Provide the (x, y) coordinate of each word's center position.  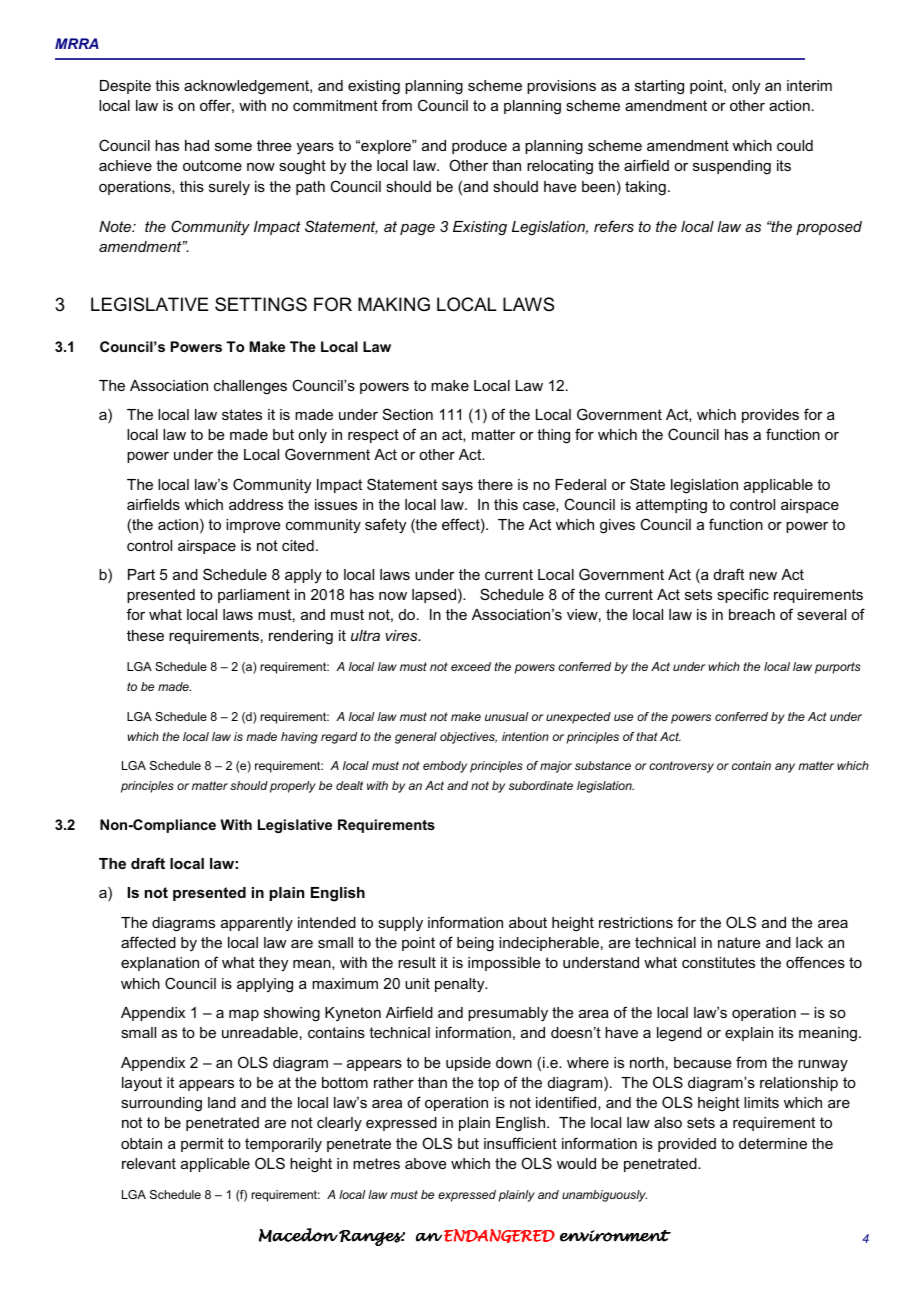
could (795, 145)
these (145, 635)
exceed (471, 666)
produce (479, 147)
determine (773, 1143)
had (197, 145)
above (425, 1163)
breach (752, 614)
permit (202, 1145)
